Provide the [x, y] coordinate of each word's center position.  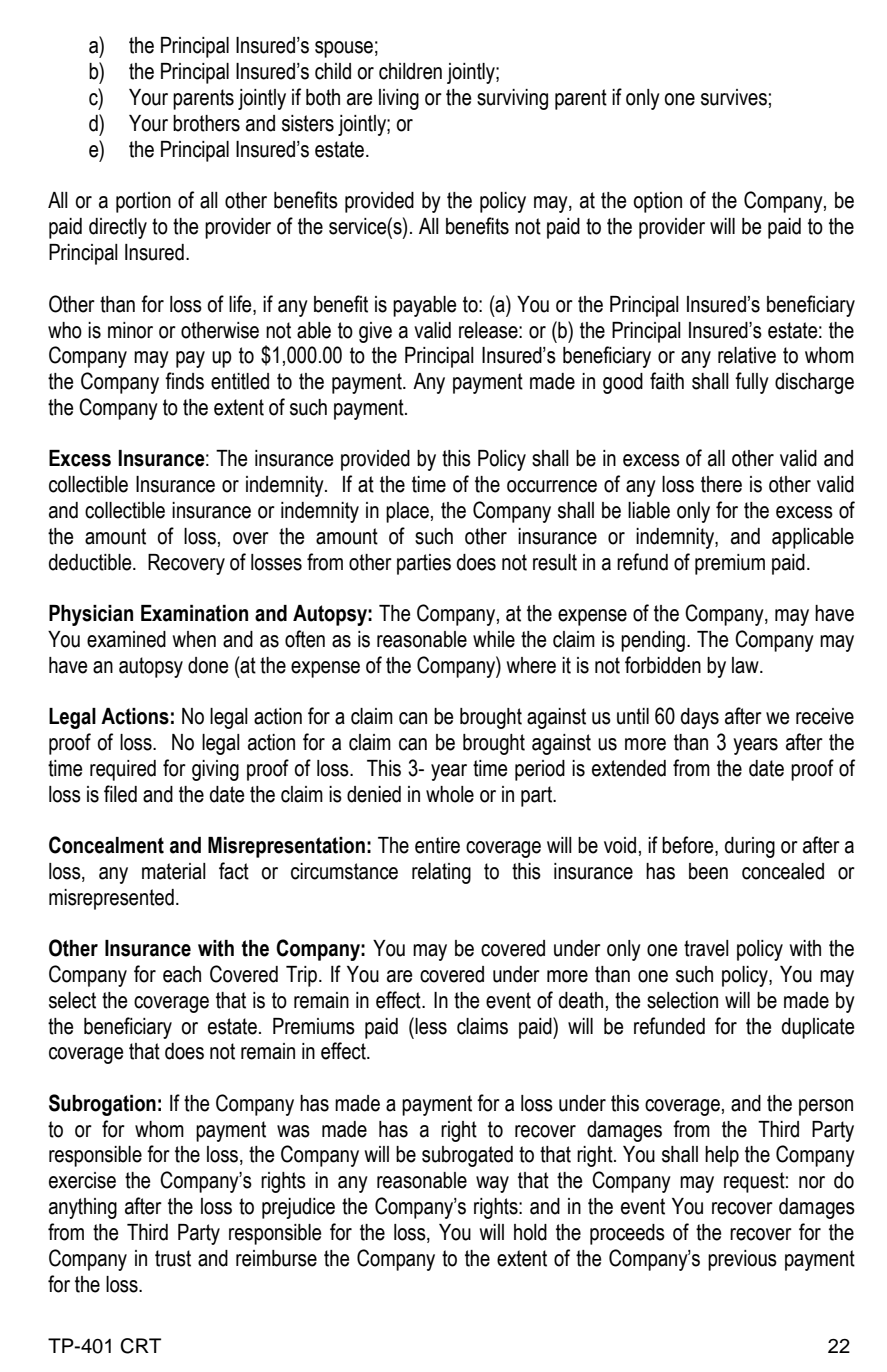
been [708, 871]
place [407, 512]
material [174, 871]
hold [530, 1232]
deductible [91, 562]
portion [143, 202]
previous [742, 1260]
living [399, 99]
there [721, 484]
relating [441, 873]
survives [734, 97]
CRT [140, 1346]
